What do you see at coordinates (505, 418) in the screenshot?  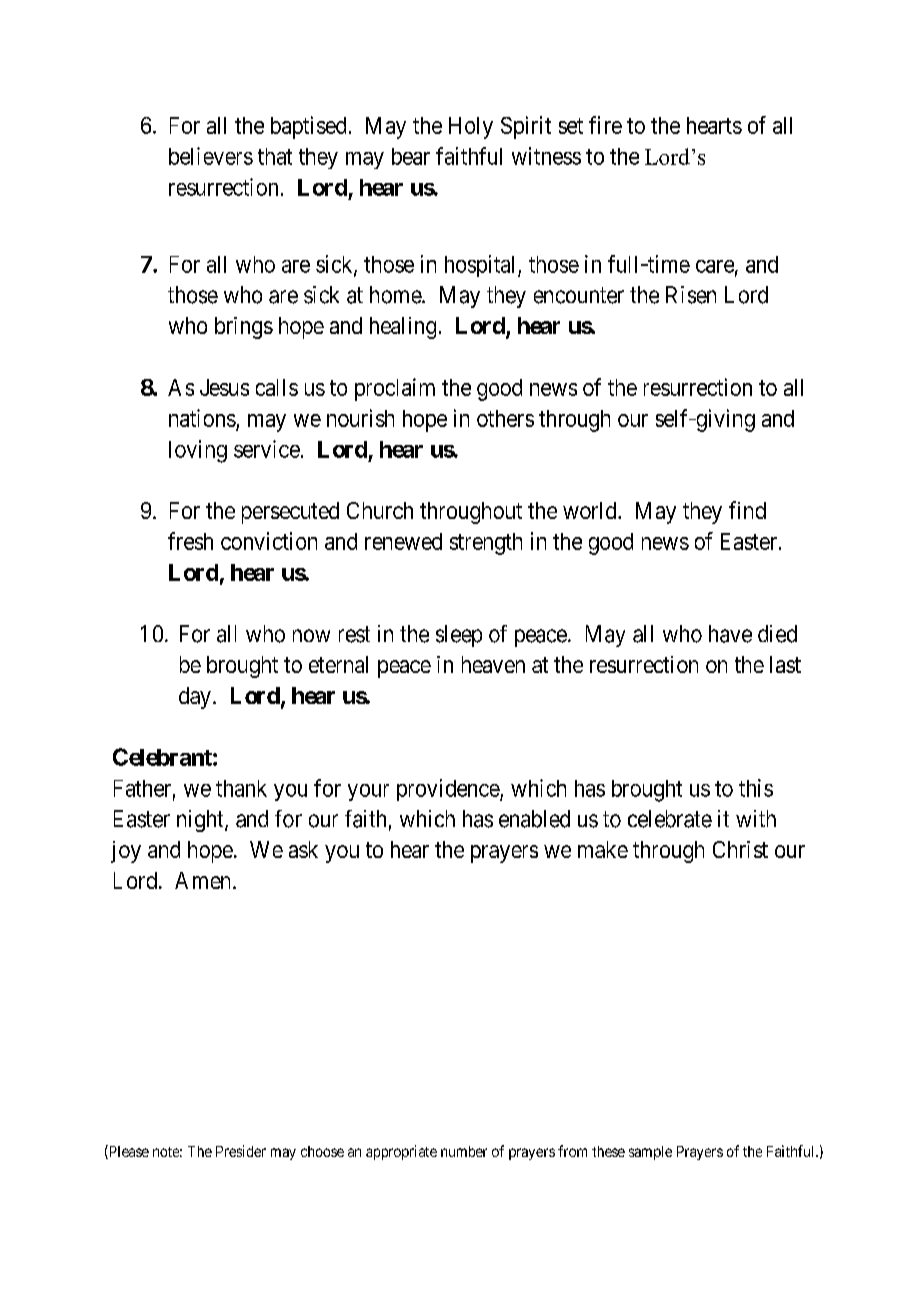 I see `others` at bounding box center [505, 418].
